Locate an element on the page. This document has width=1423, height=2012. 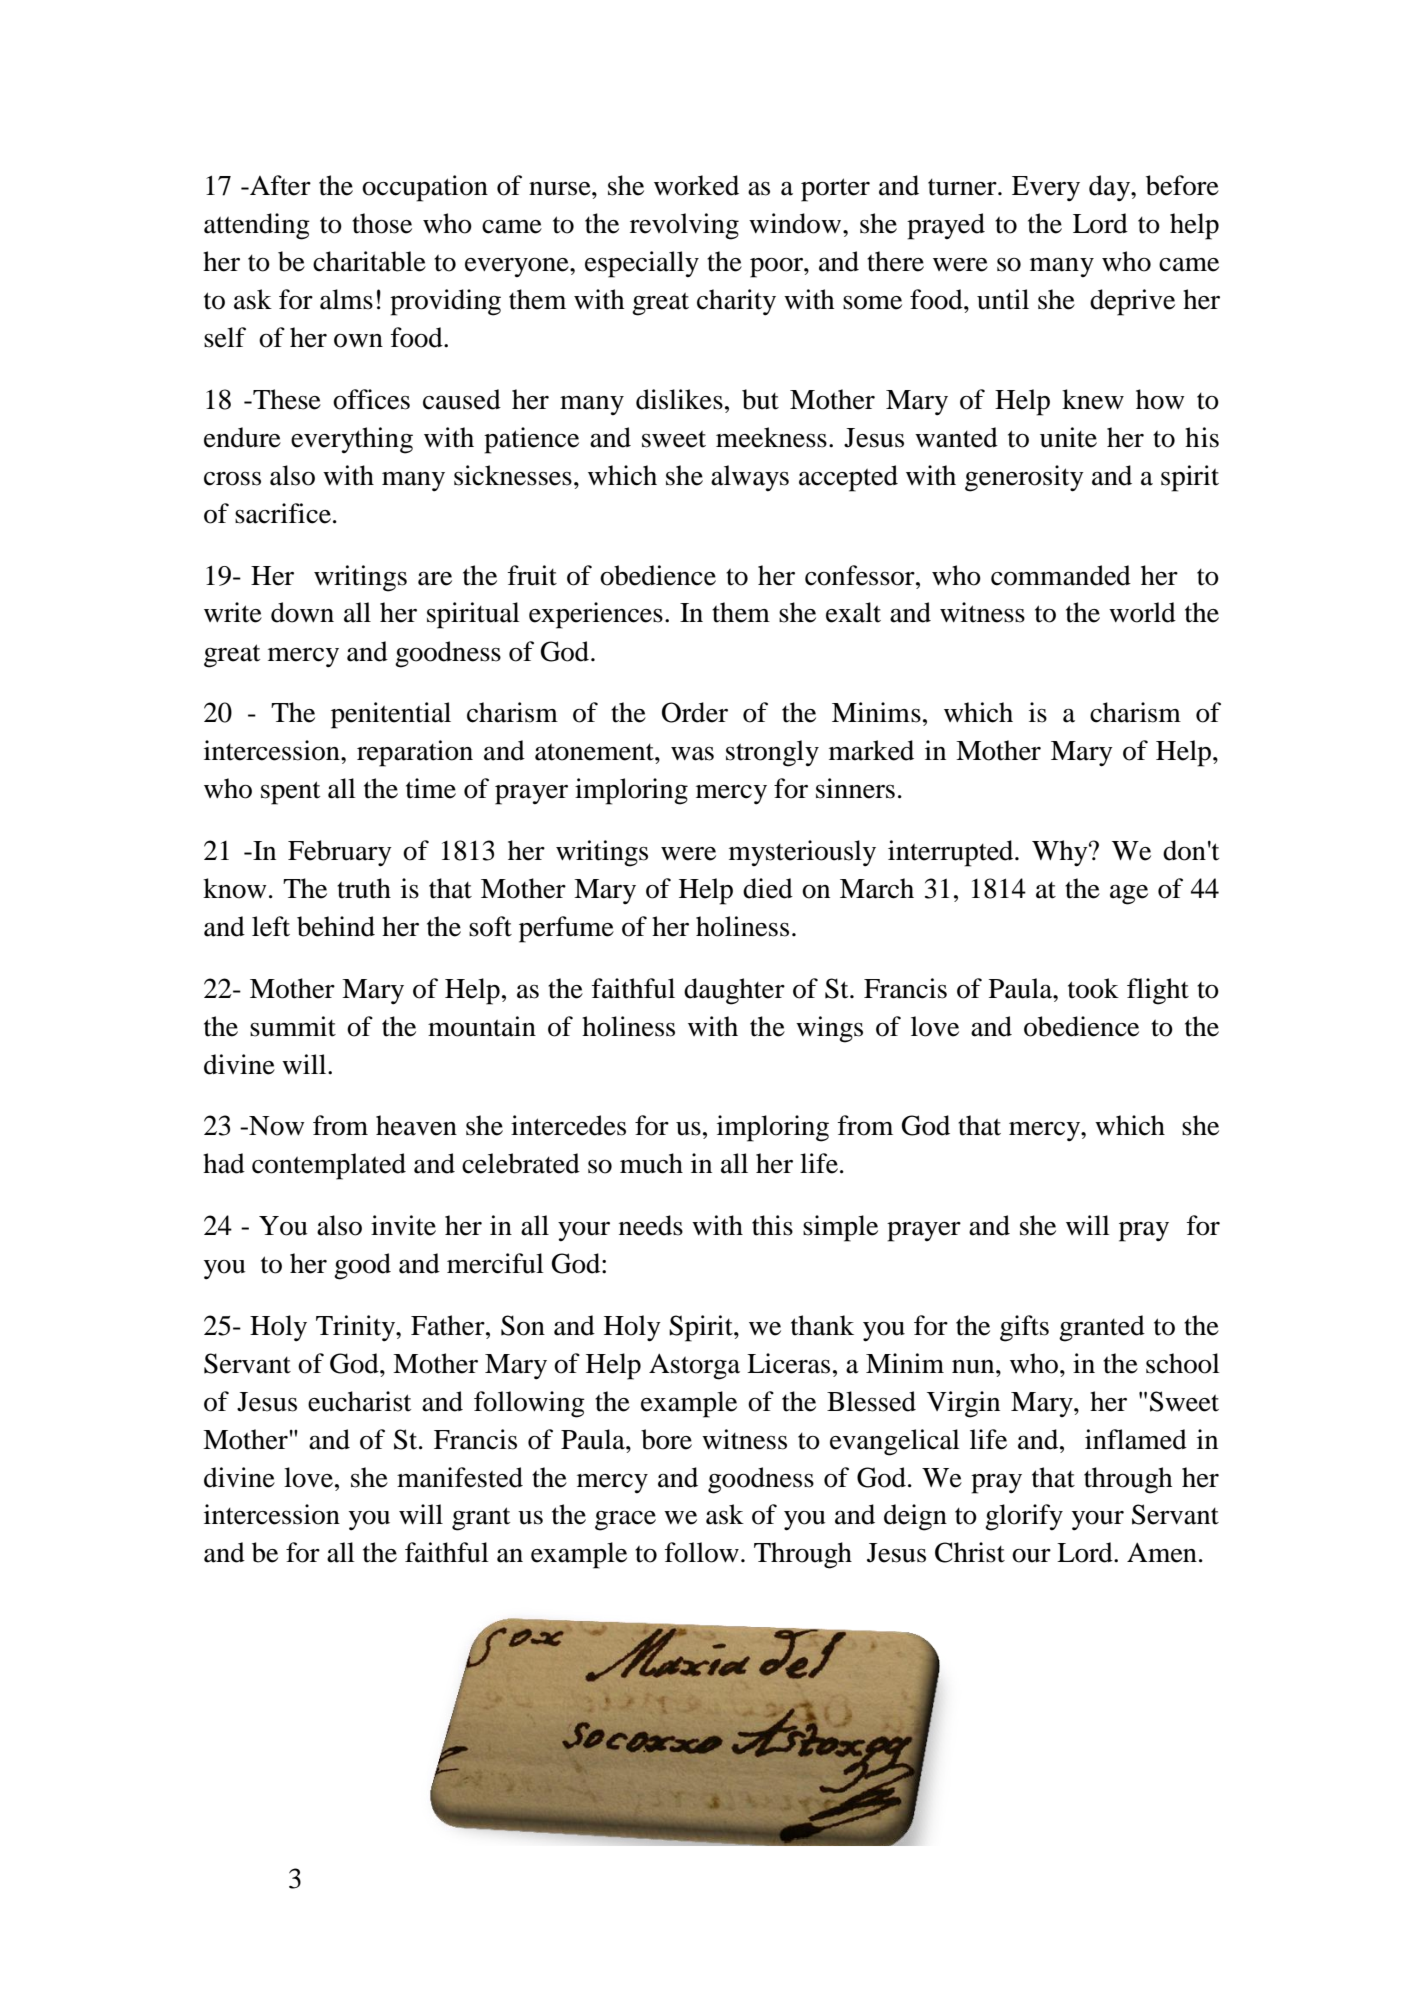
gifts is located at coordinates (1024, 1328).
